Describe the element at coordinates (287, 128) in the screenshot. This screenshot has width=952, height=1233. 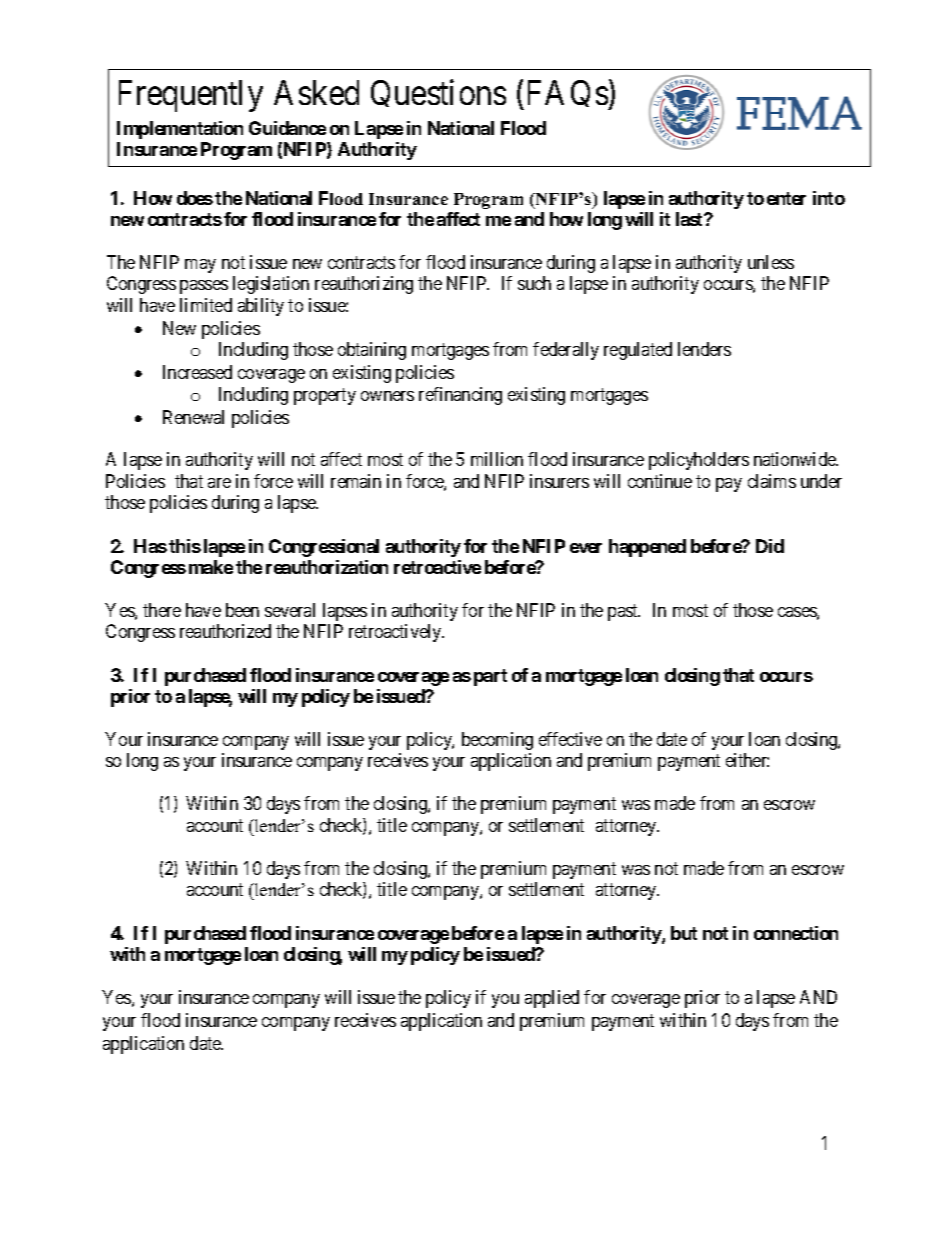
I see `Guidance` at that location.
